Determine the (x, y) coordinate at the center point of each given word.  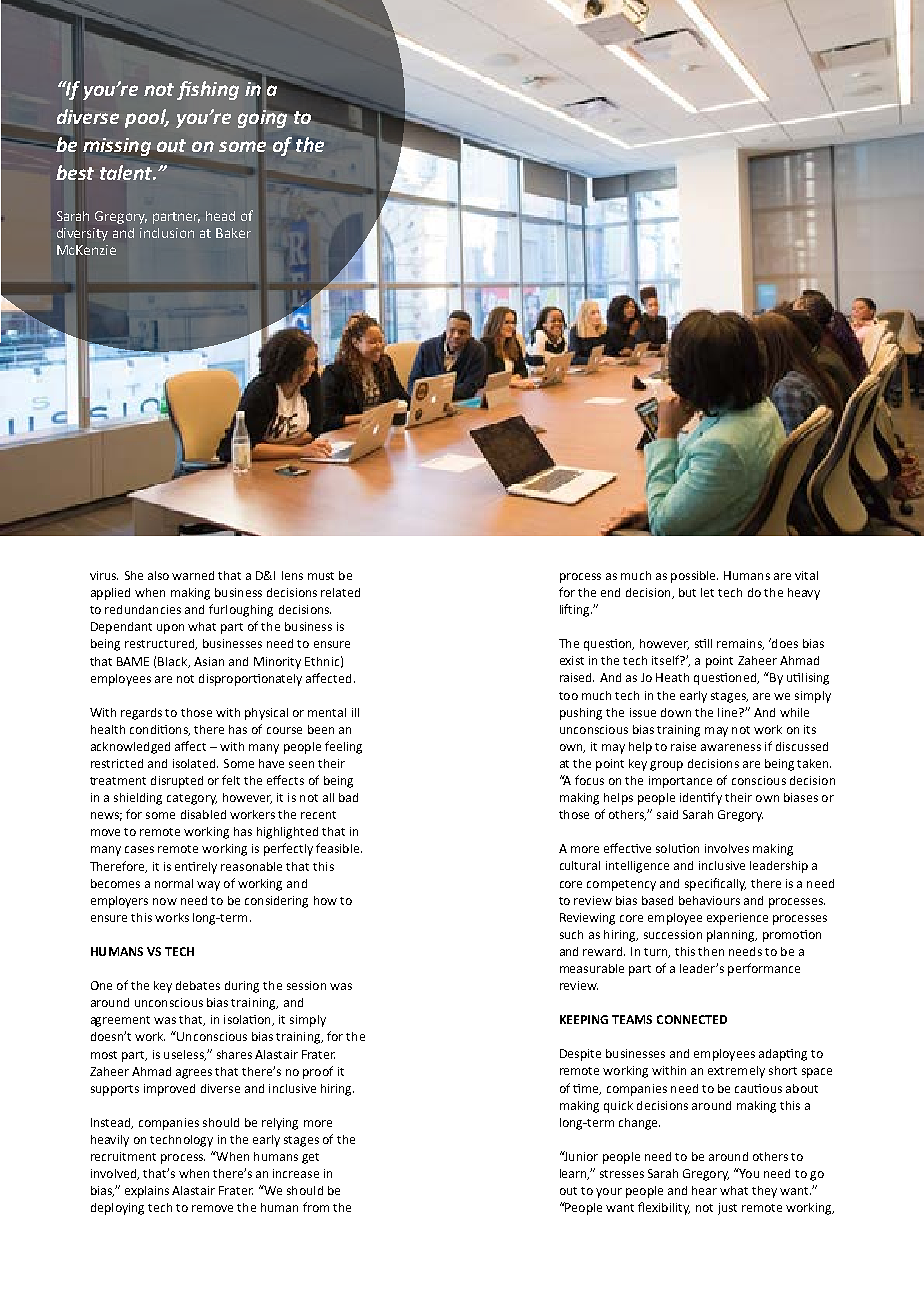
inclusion (167, 233)
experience (737, 919)
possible (694, 577)
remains (740, 644)
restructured (160, 644)
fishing (208, 90)
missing (117, 147)
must (321, 576)
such (571, 934)
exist (572, 660)
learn (574, 1174)
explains (147, 1192)
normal (174, 883)
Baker (233, 233)
